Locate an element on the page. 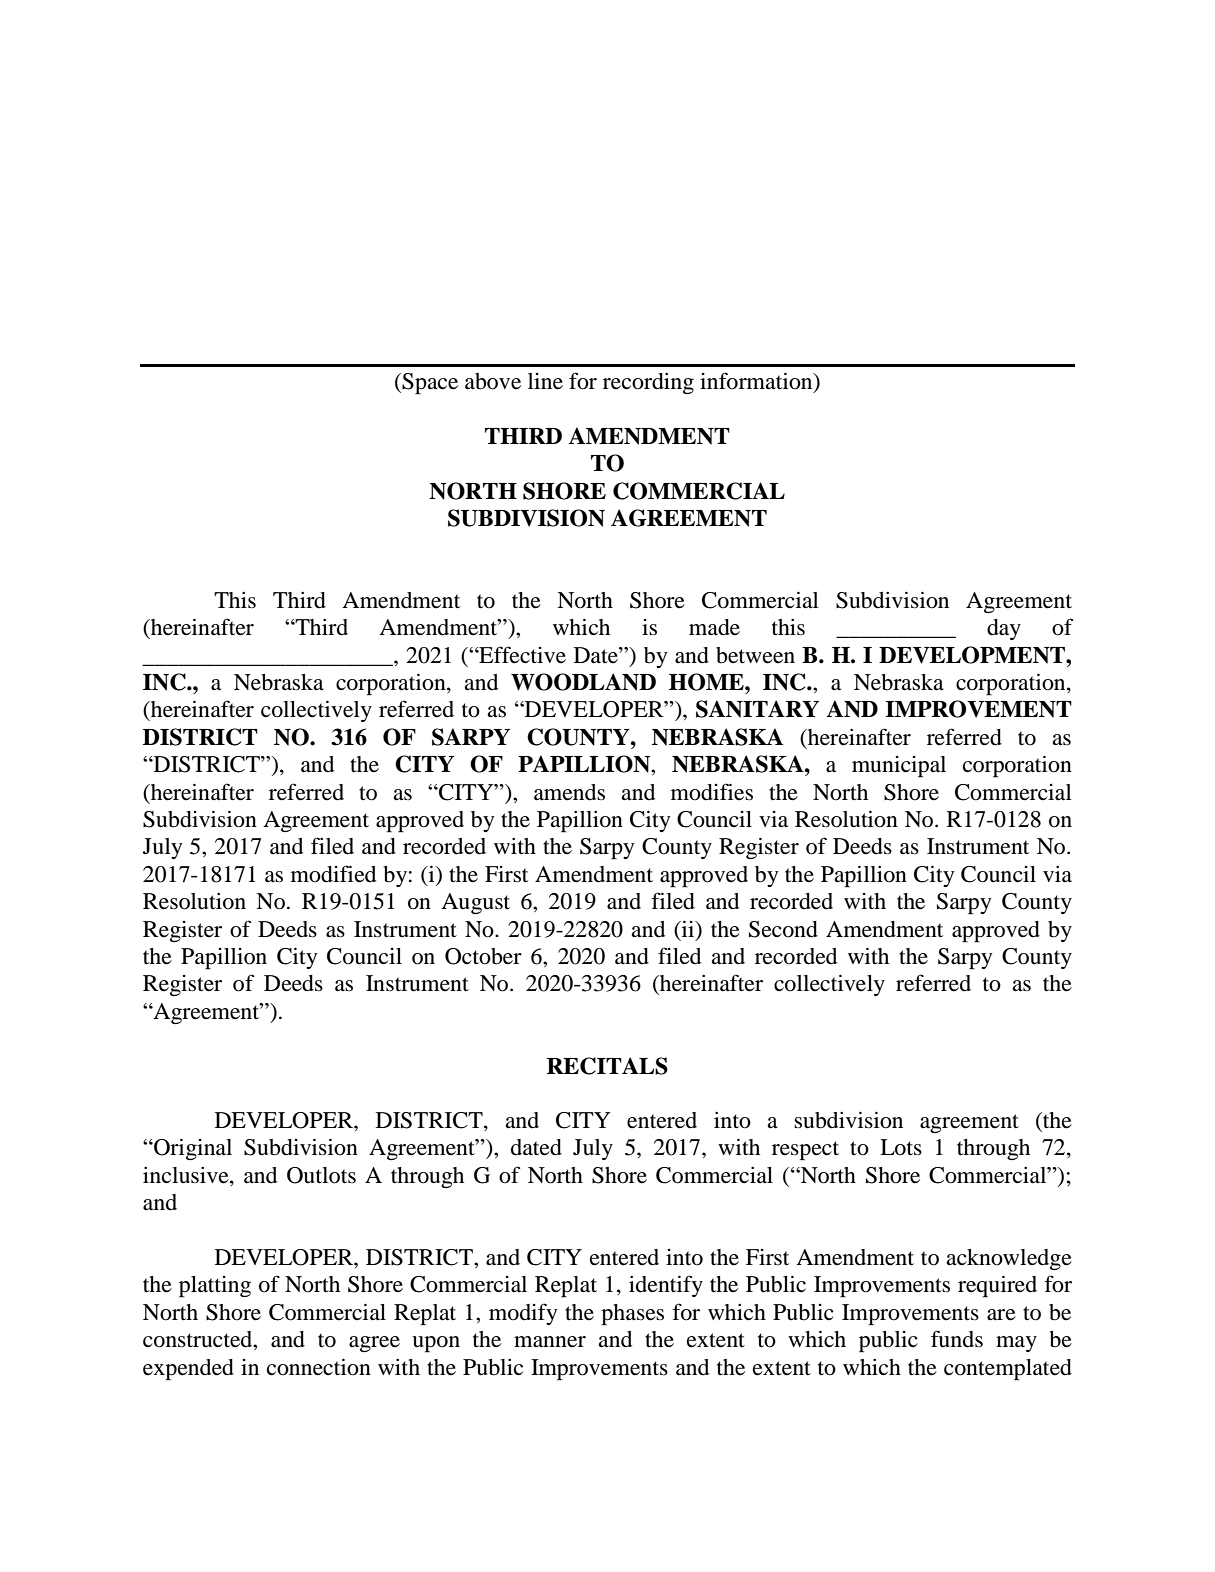 This page has width=1215, height=1572. Original is located at coordinates (192, 1149).
